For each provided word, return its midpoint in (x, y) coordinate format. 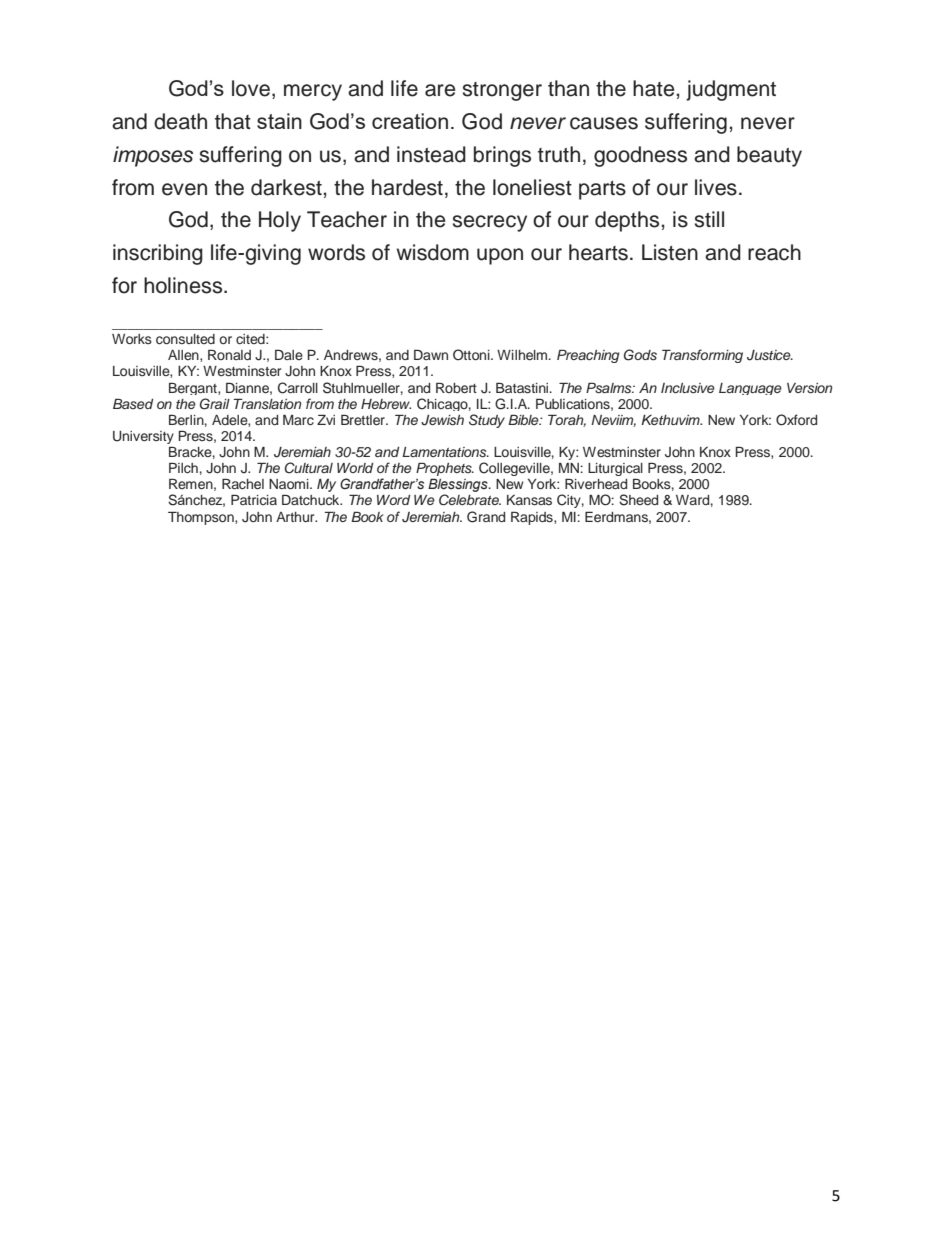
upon (500, 256)
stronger (502, 91)
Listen (670, 252)
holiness (184, 285)
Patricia (254, 500)
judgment (731, 90)
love (251, 88)
